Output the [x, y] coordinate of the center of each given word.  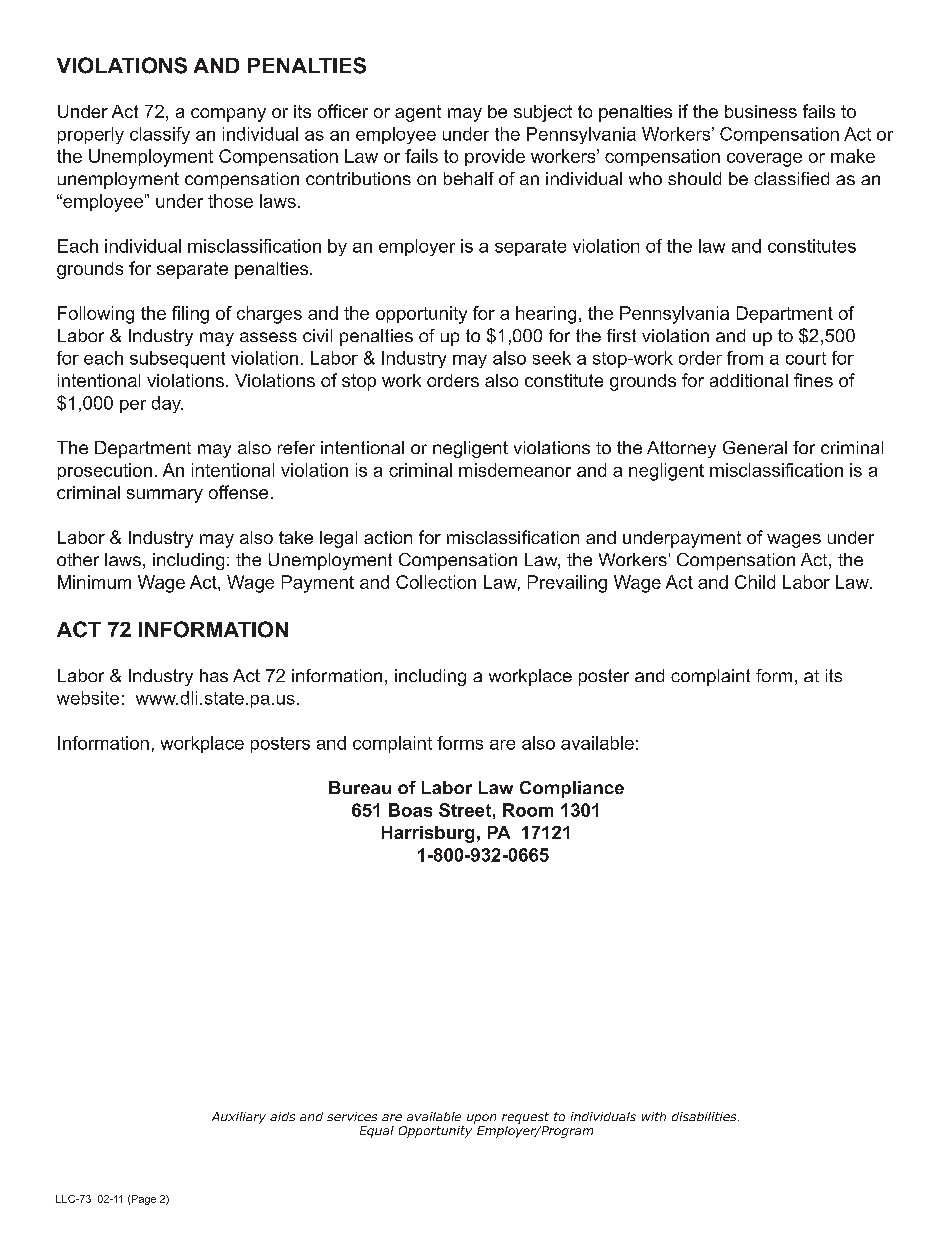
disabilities [705, 1116]
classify [160, 135]
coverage [764, 160]
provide [495, 157]
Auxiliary [239, 1118]
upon [481, 1119]
